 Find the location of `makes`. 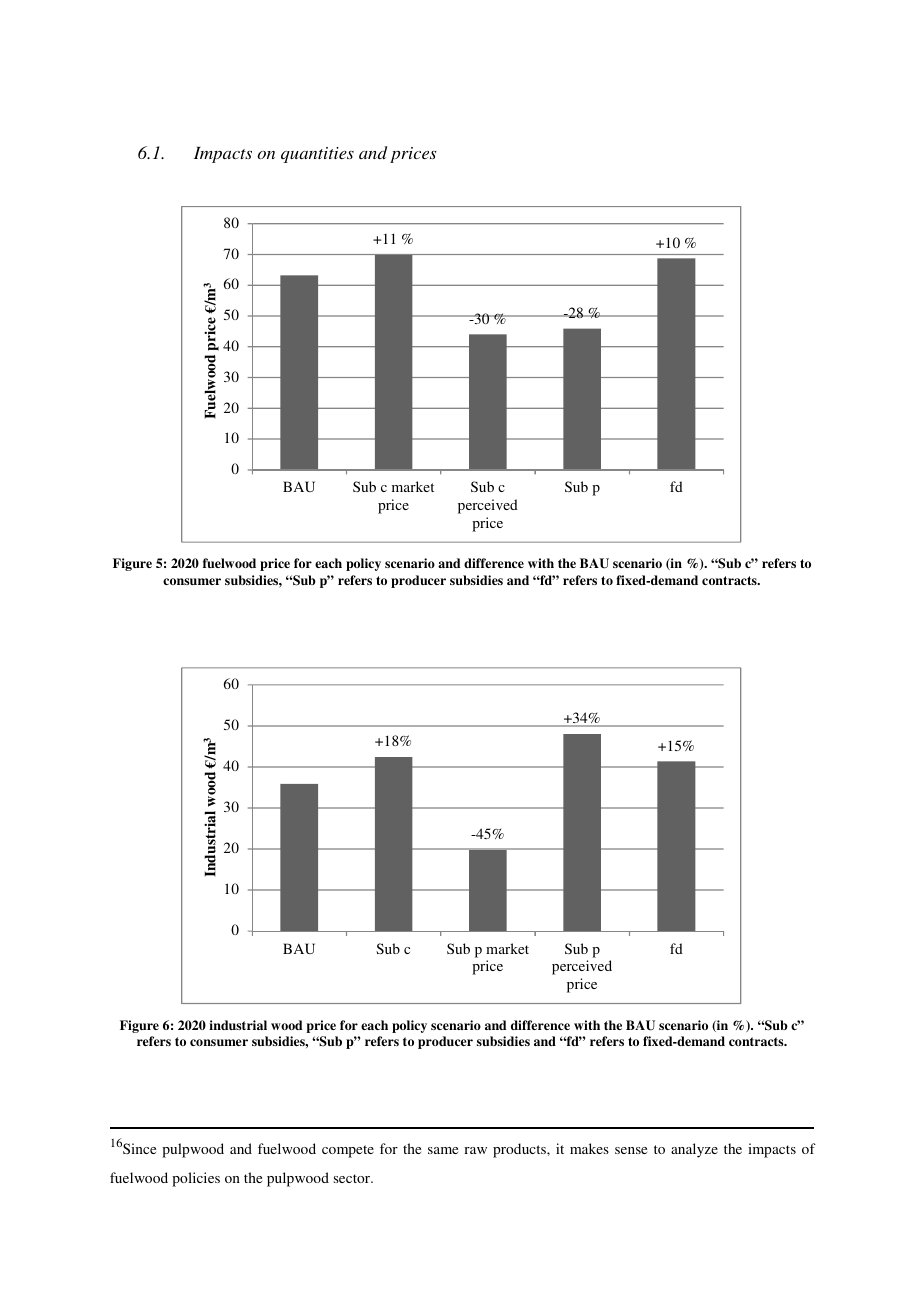

makes is located at coordinates (589, 1148).
